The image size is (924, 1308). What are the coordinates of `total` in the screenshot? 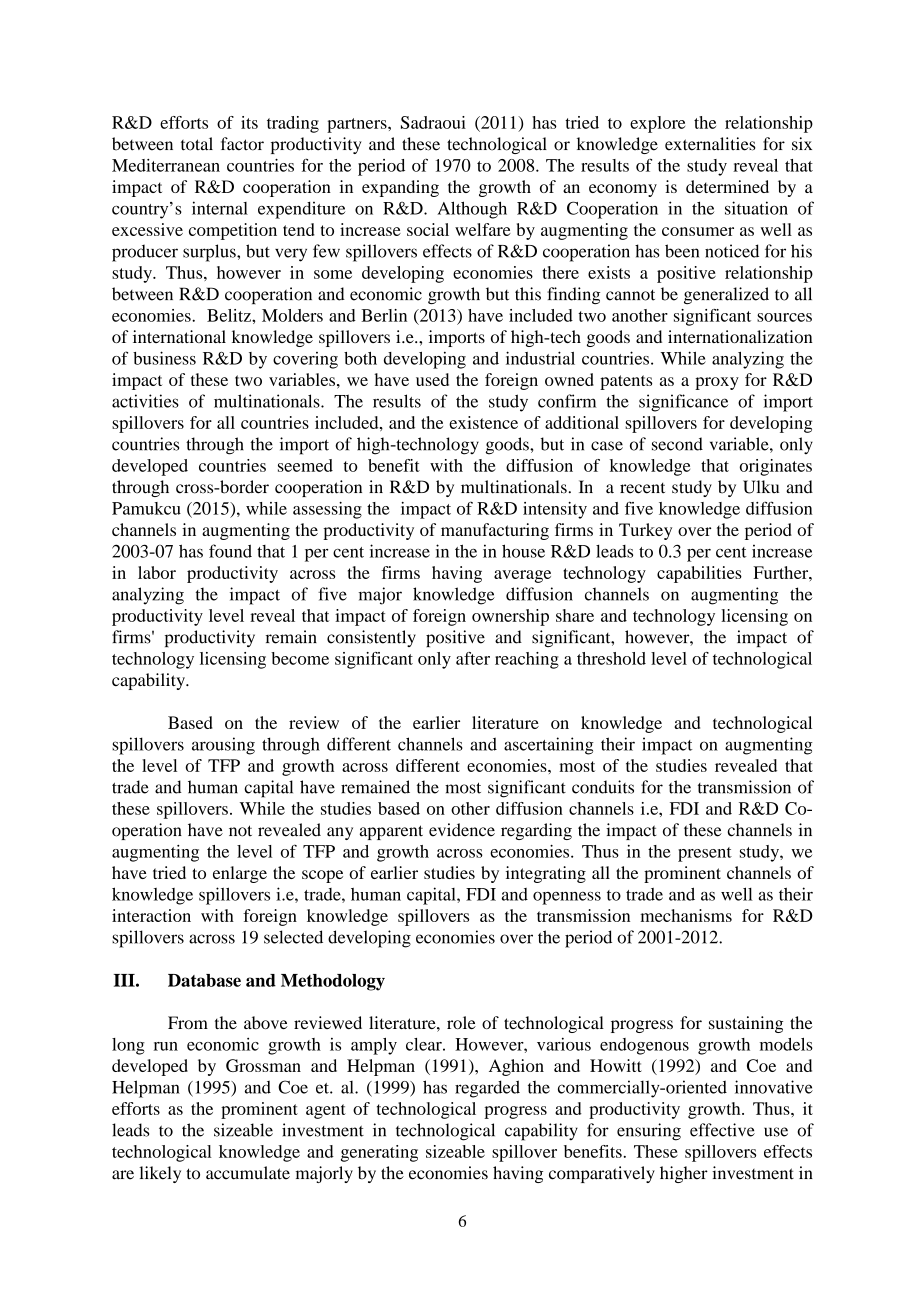 It's located at (197, 144).
